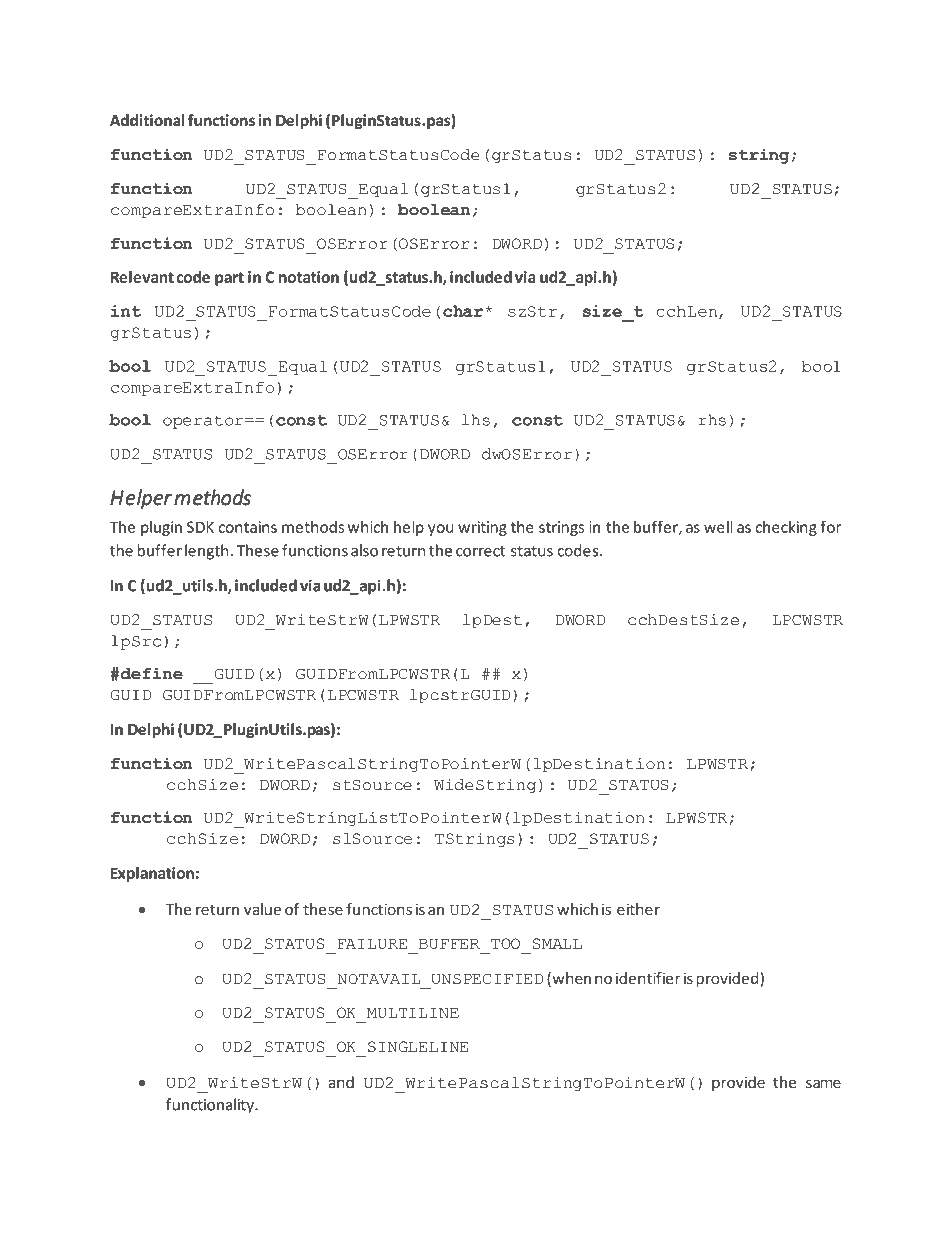  I want to click on identifier, so click(648, 978).
